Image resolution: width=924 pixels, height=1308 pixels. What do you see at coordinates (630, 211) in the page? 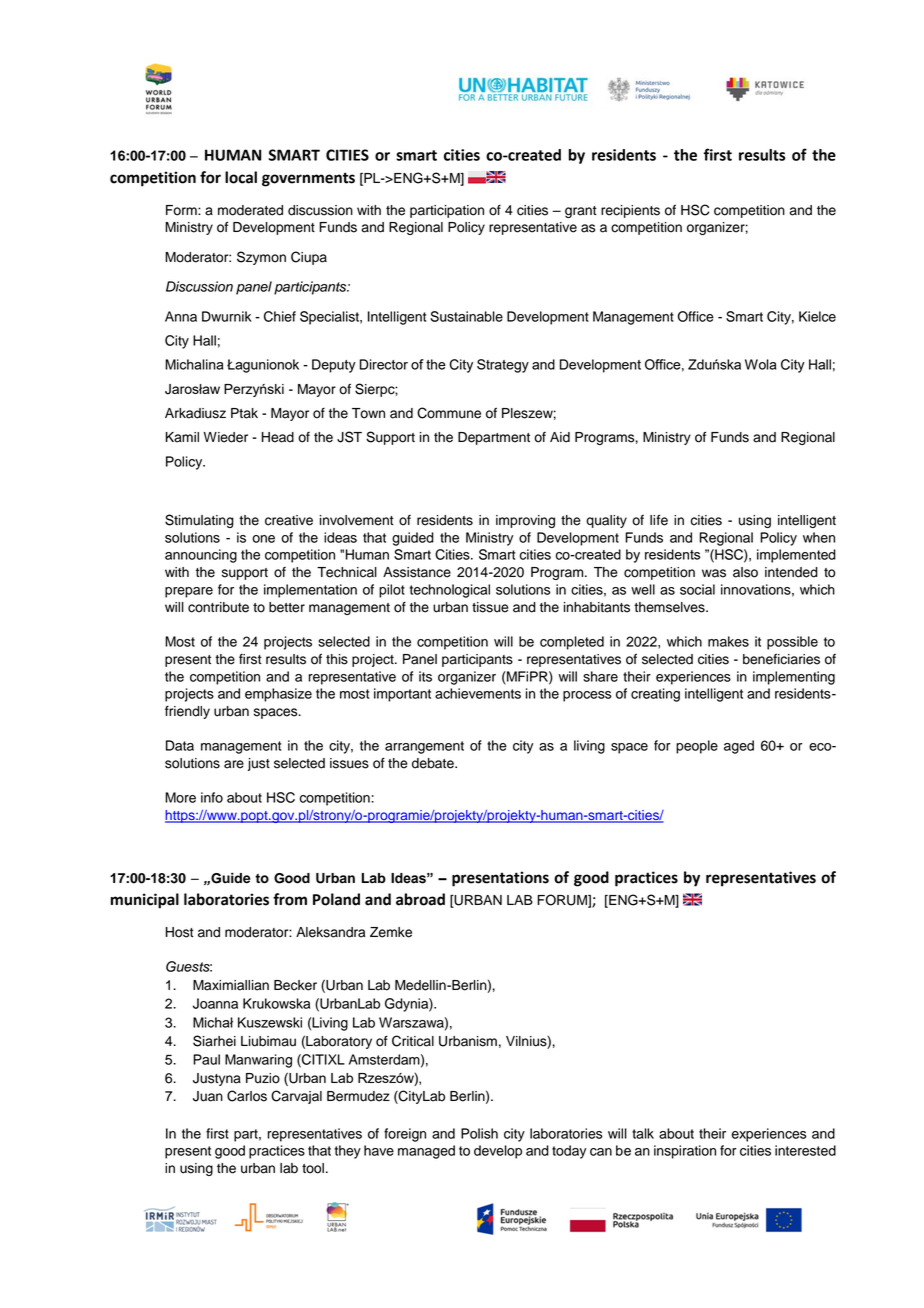
I see `recipients` at bounding box center [630, 211].
